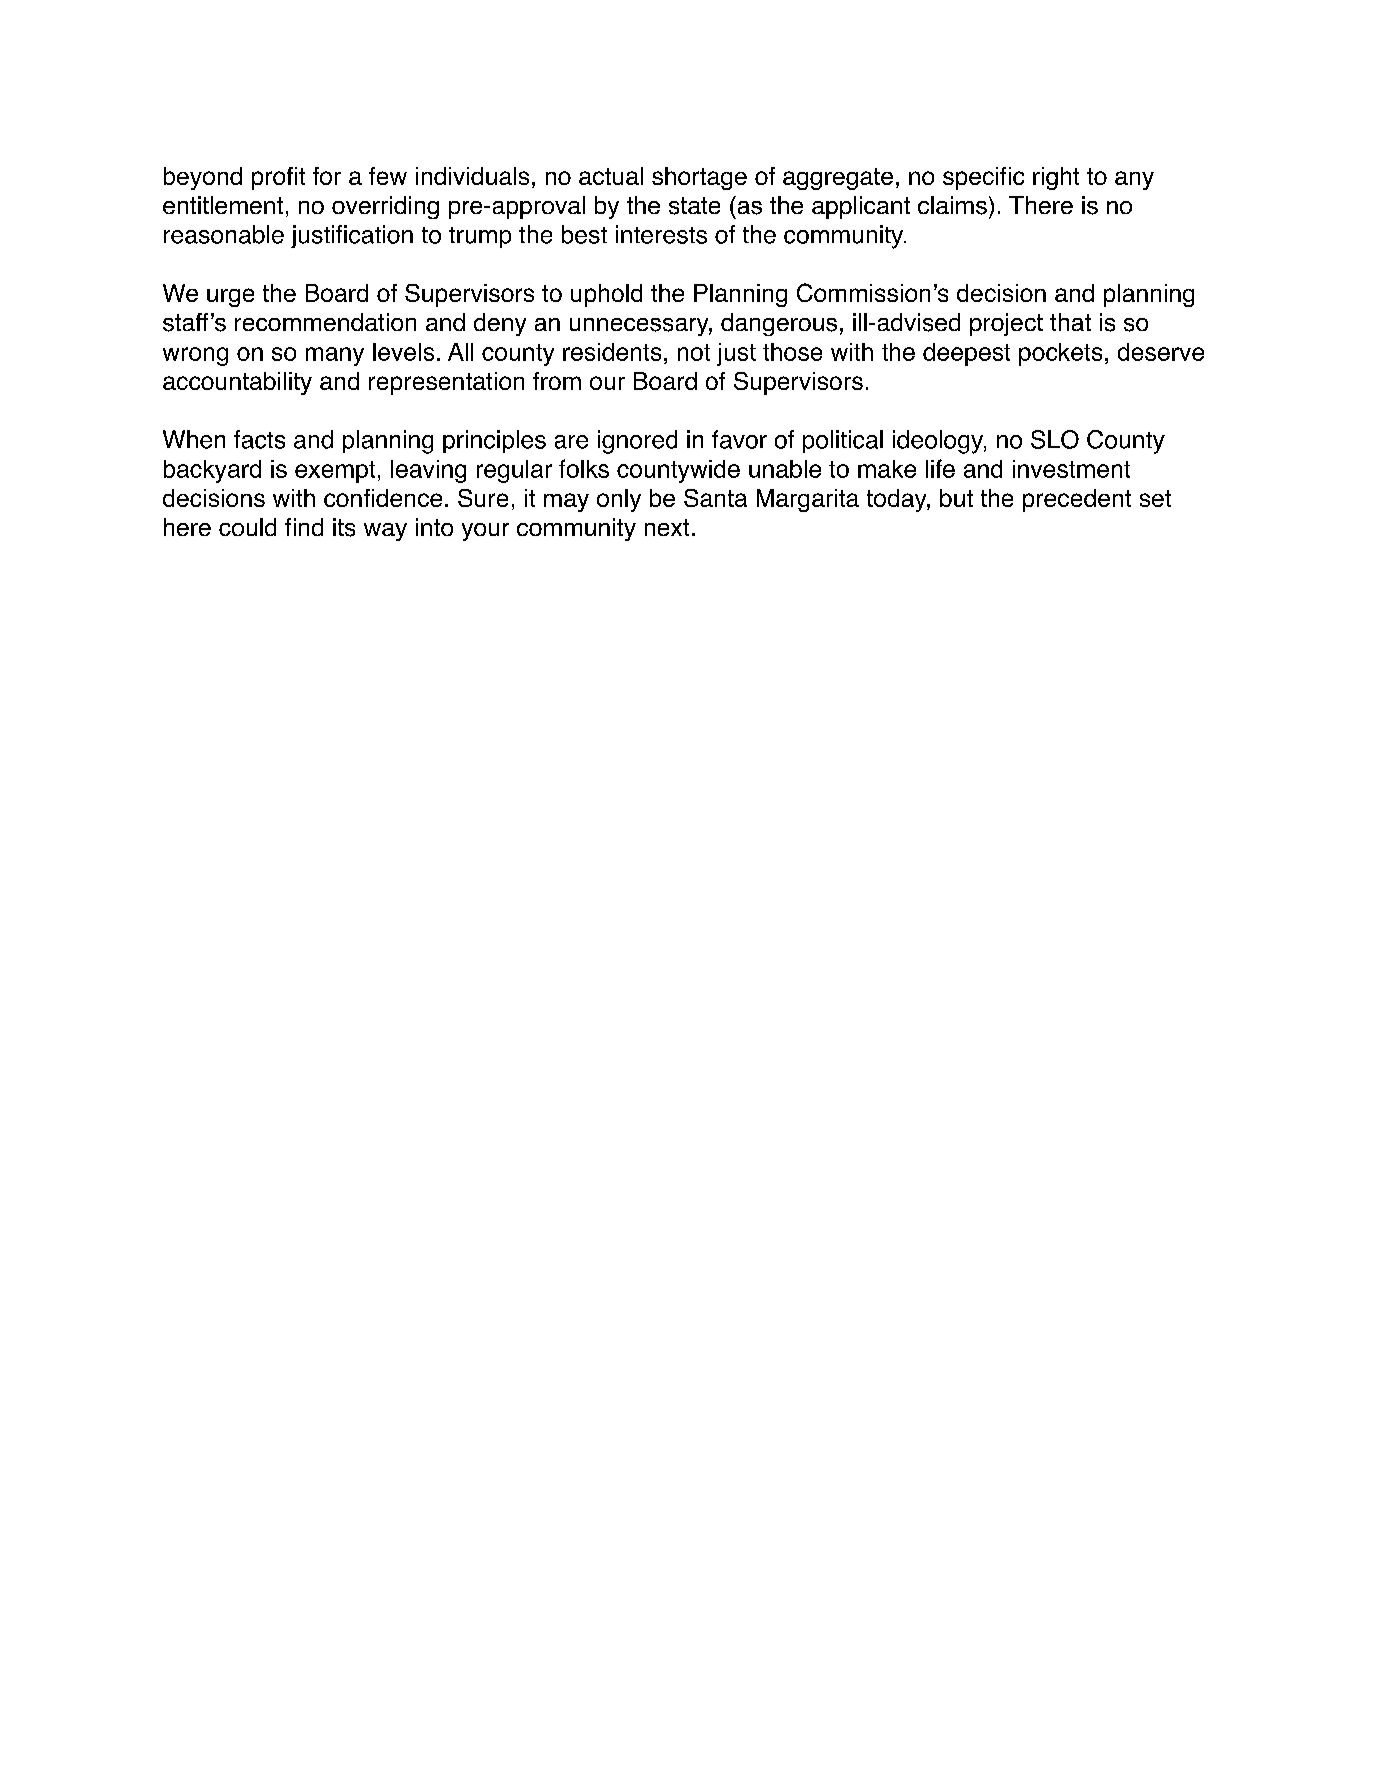 The image size is (1379, 1784). What do you see at coordinates (278, 178) in the page?
I see `profit` at bounding box center [278, 178].
